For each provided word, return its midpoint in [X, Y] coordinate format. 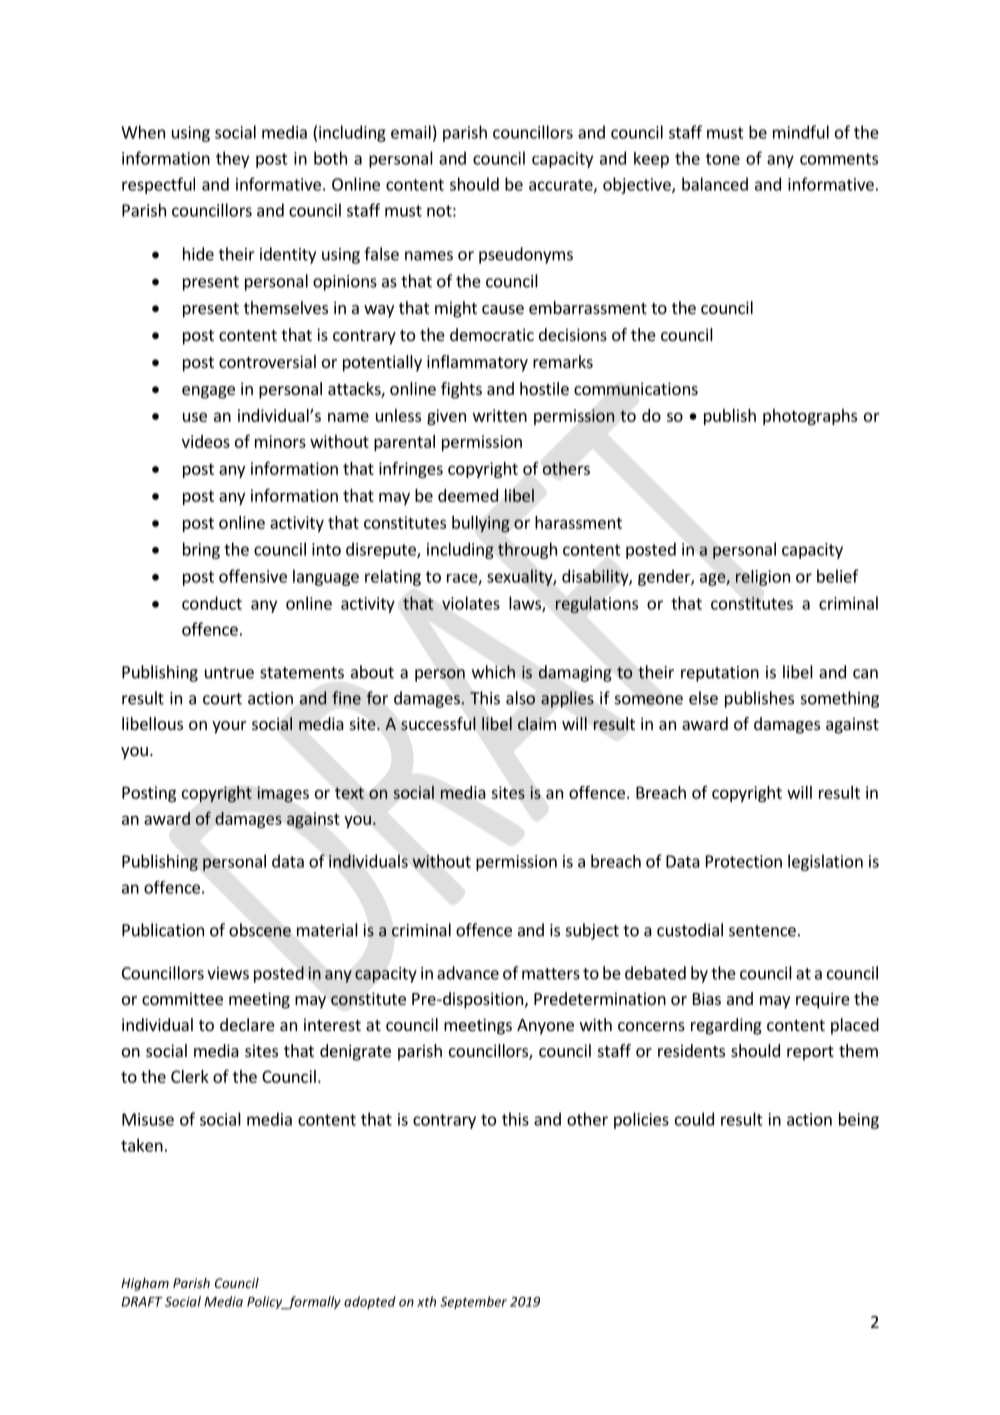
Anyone [545, 1027]
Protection [744, 861]
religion [763, 578]
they [232, 159]
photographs [810, 417]
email [411, 132]
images [283, 794]
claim [537, 723]
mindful [801, 132]
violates [471, 603]
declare [247, 1024]
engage [208, 392]
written [500, 415]
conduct [212, 603]
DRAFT [142, 1302]
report [810, 1053]
